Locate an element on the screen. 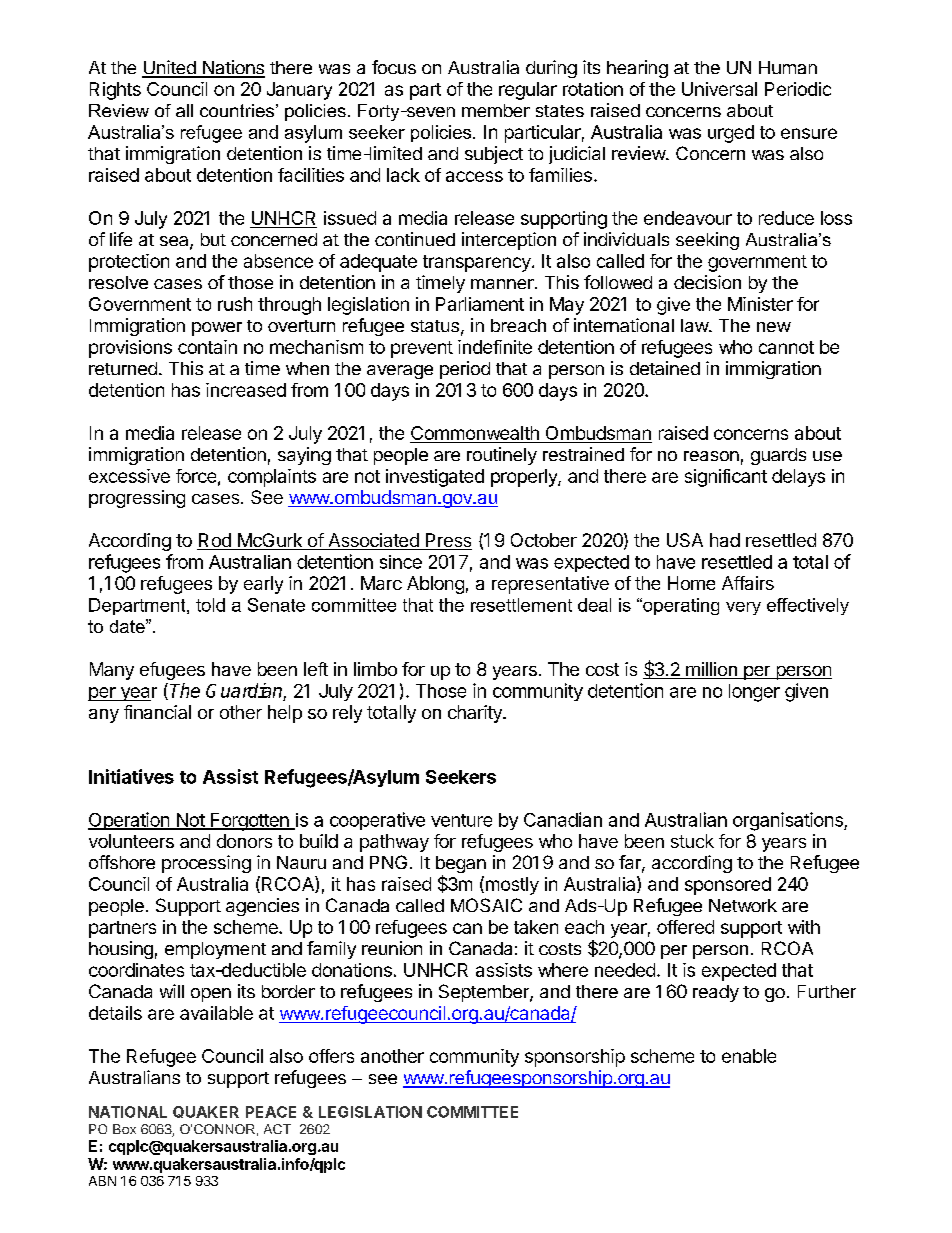 Image resolution: width=952 pixels, height=1233 pixels. venture is located at coordinates (461, 820).
